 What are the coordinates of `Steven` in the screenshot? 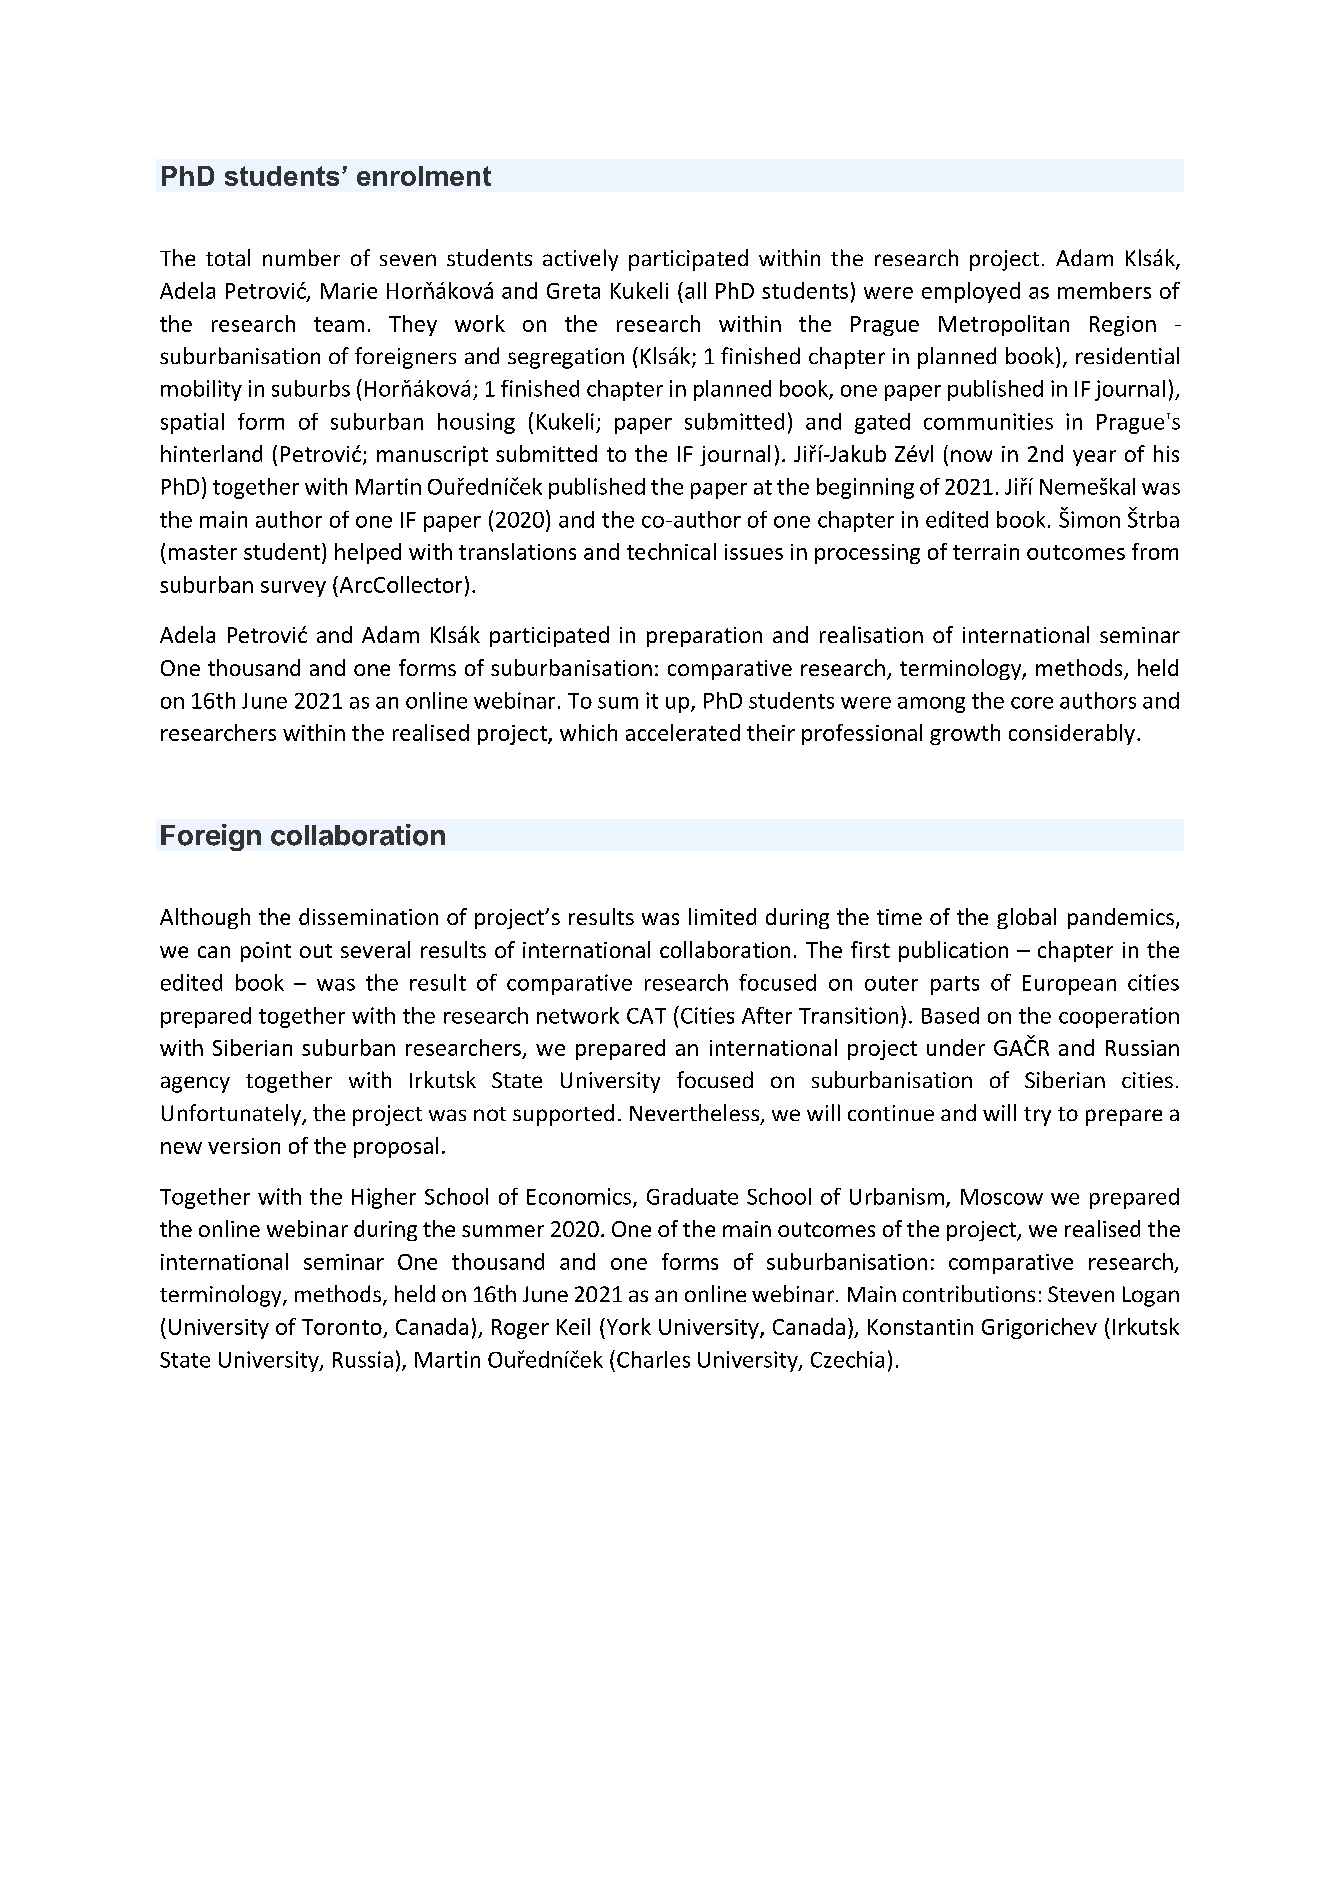 It's located at (1081, 1294).
